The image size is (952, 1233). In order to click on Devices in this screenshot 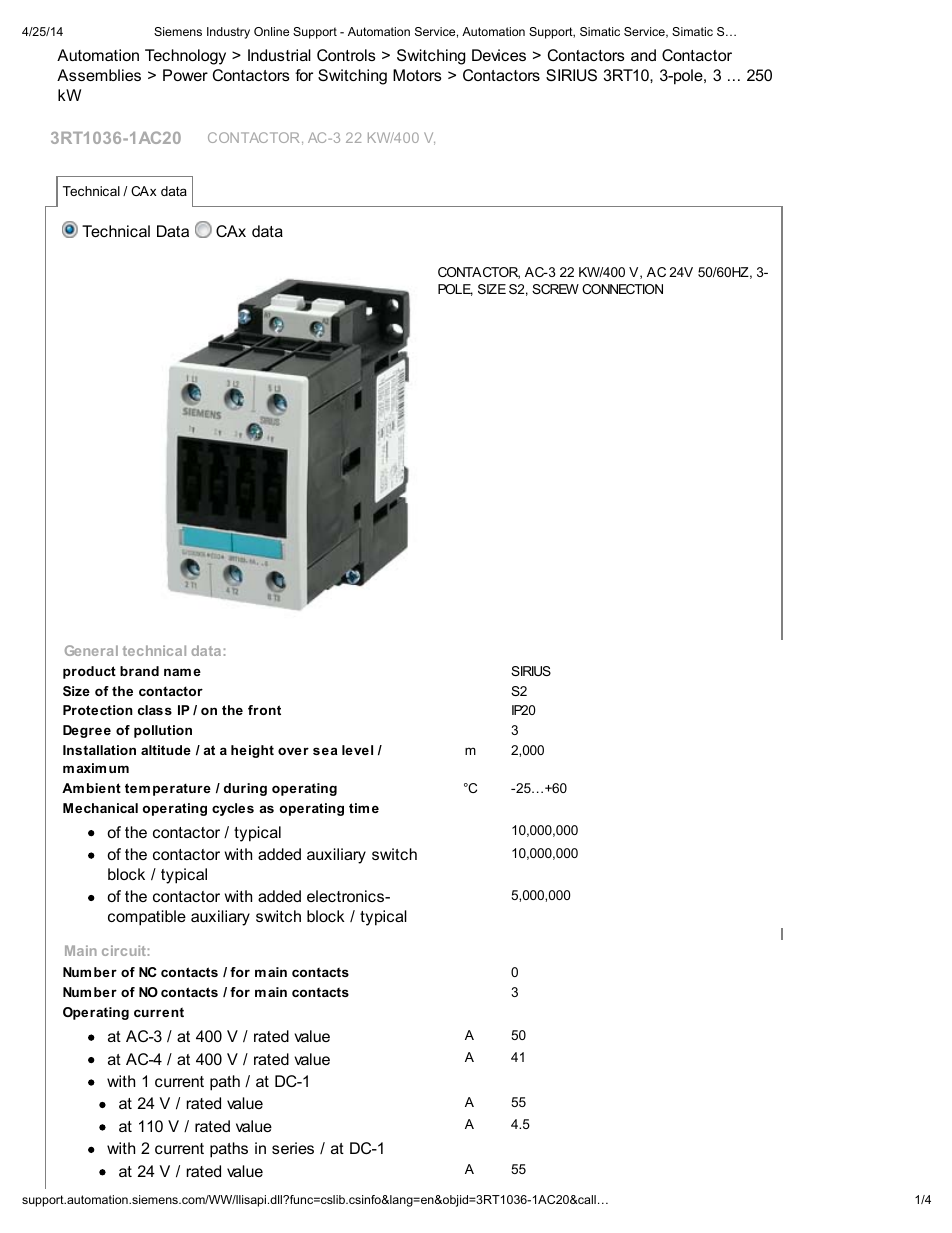, I will do `click(499, 55)`.
